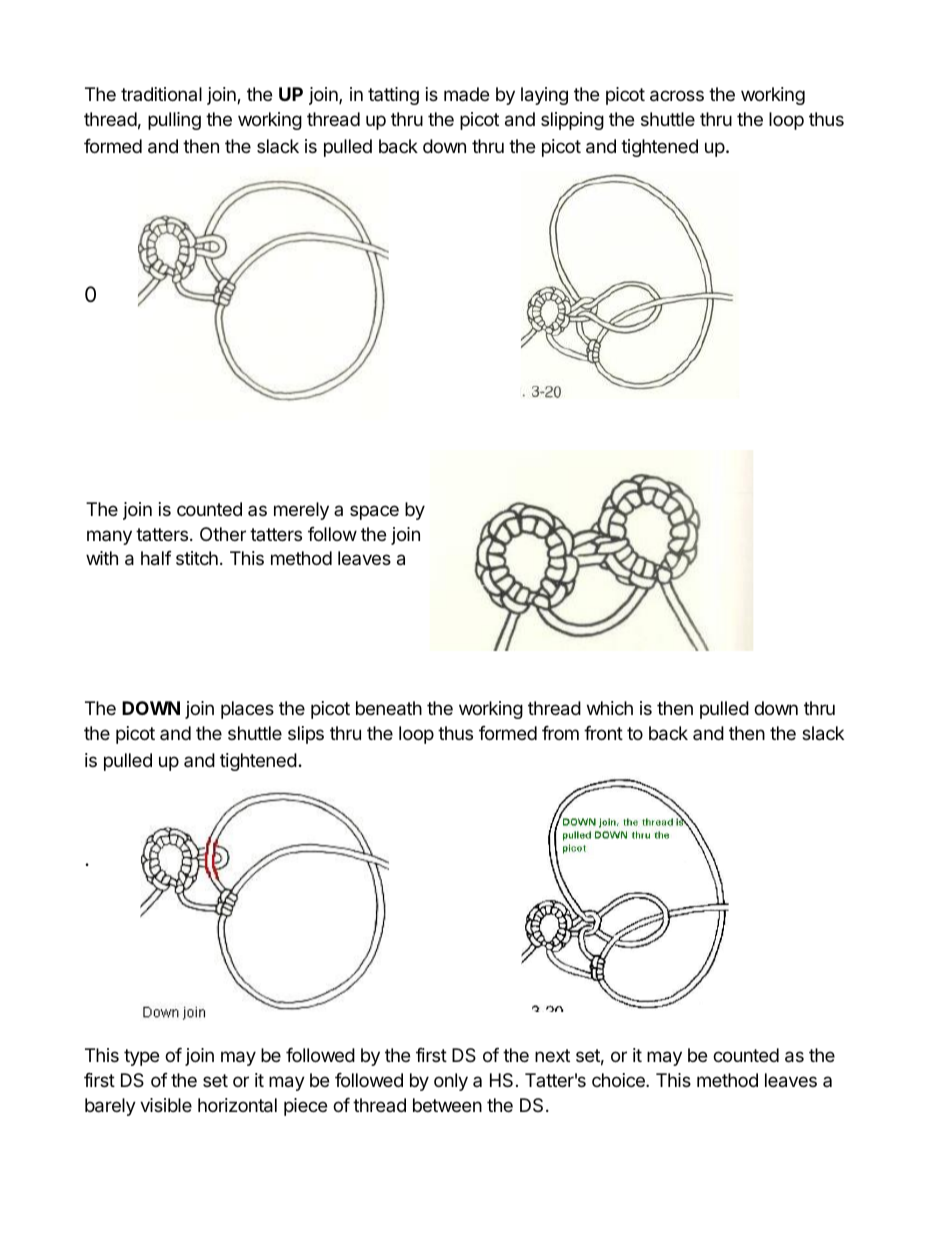 The height and width of the screenshot is (1233, 952). What do you see at coordinates (156, 558) in the screenshot?
I see `half` at bounding box center [156, 558].
